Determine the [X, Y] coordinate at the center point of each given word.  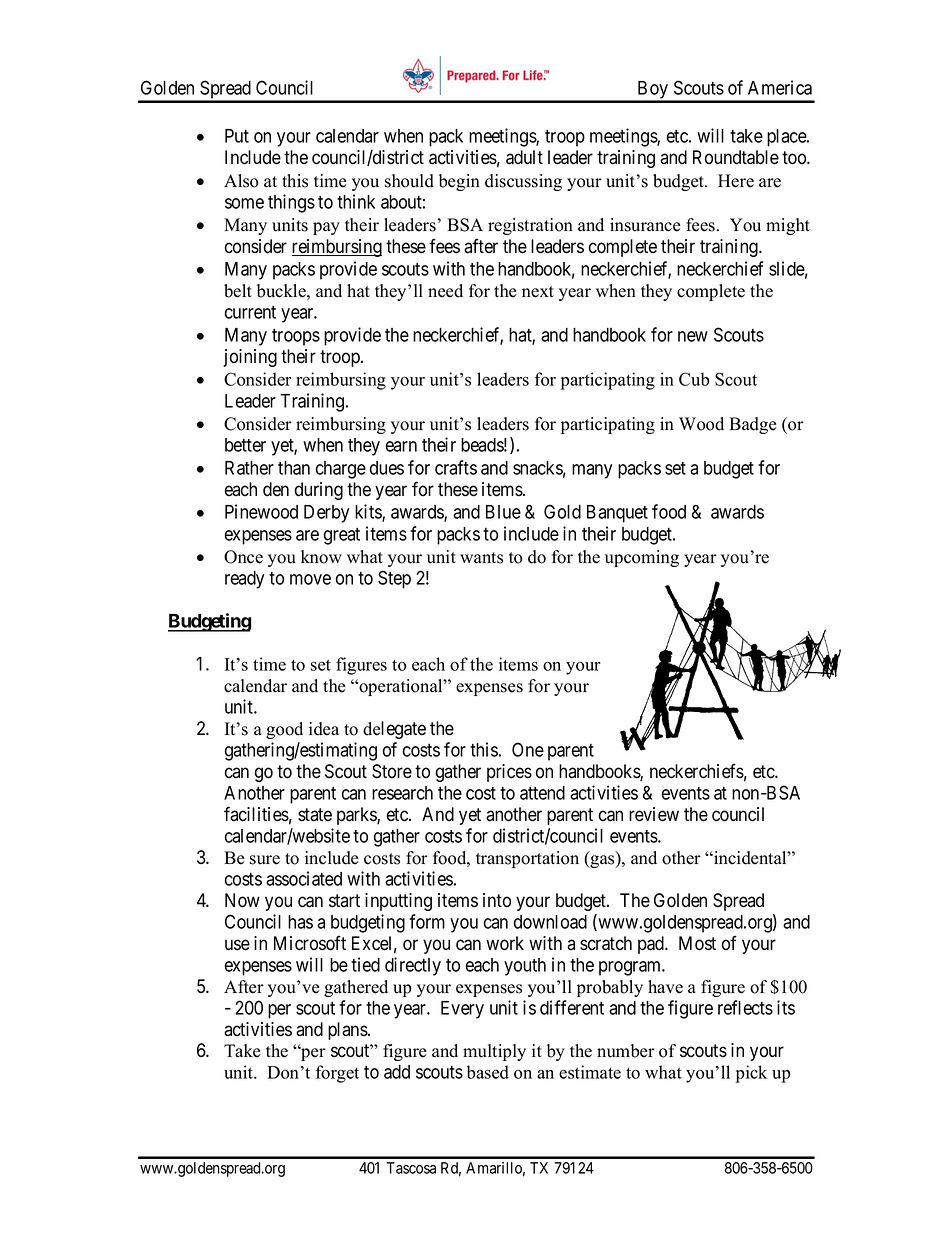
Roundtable [736, 157]
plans [348, 1031]
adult [524, 157]
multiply [494, 1052]
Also [241, 181]
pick [751, 1074]
